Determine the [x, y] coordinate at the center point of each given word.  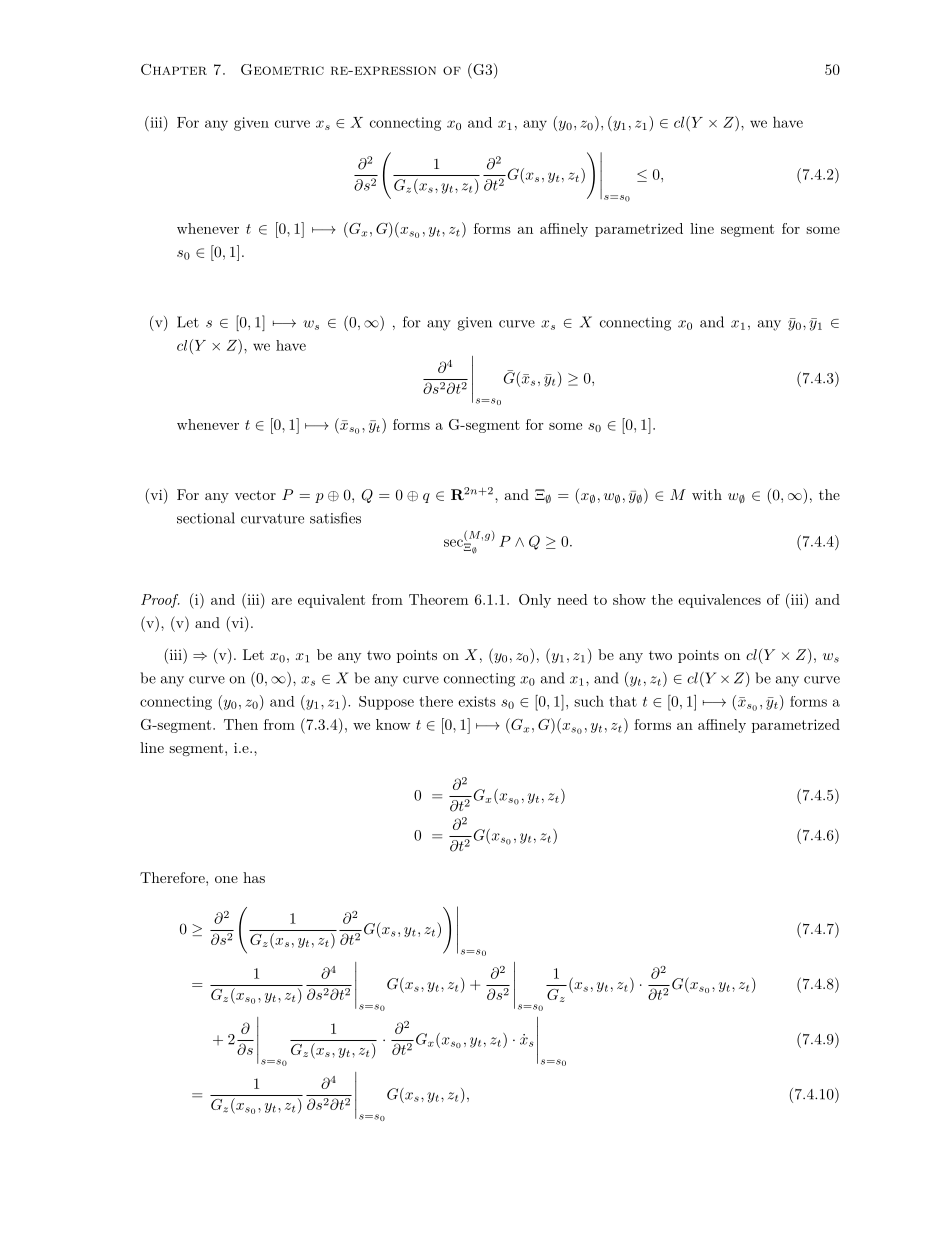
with [707, 494]
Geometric [282, 69]
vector [255, 495]
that [623, 701]
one [226, 879]
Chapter [174, 69]
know [393, 724]
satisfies [335, 518]
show [629, 599]
